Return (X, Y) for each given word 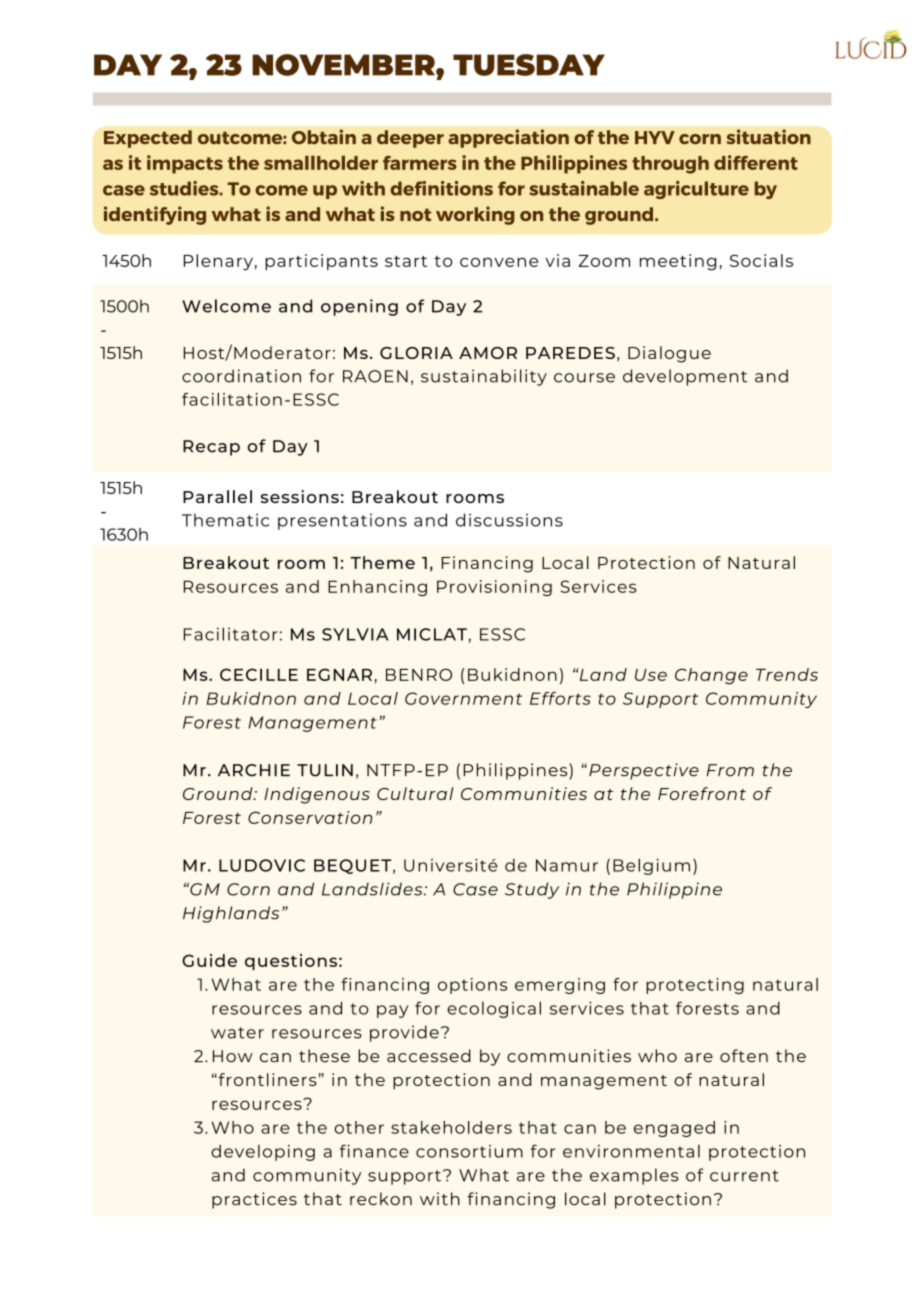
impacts (185, 164)
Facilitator (231, 634)
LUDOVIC (262, 865)
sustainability (484, 377)
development (685, 377)
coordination (241, 376)
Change (711, 676)
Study (532, 890)
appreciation (508, 138)
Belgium (651, 866)
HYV (655, 137)
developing (263, 1153)
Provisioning (494, 588)
